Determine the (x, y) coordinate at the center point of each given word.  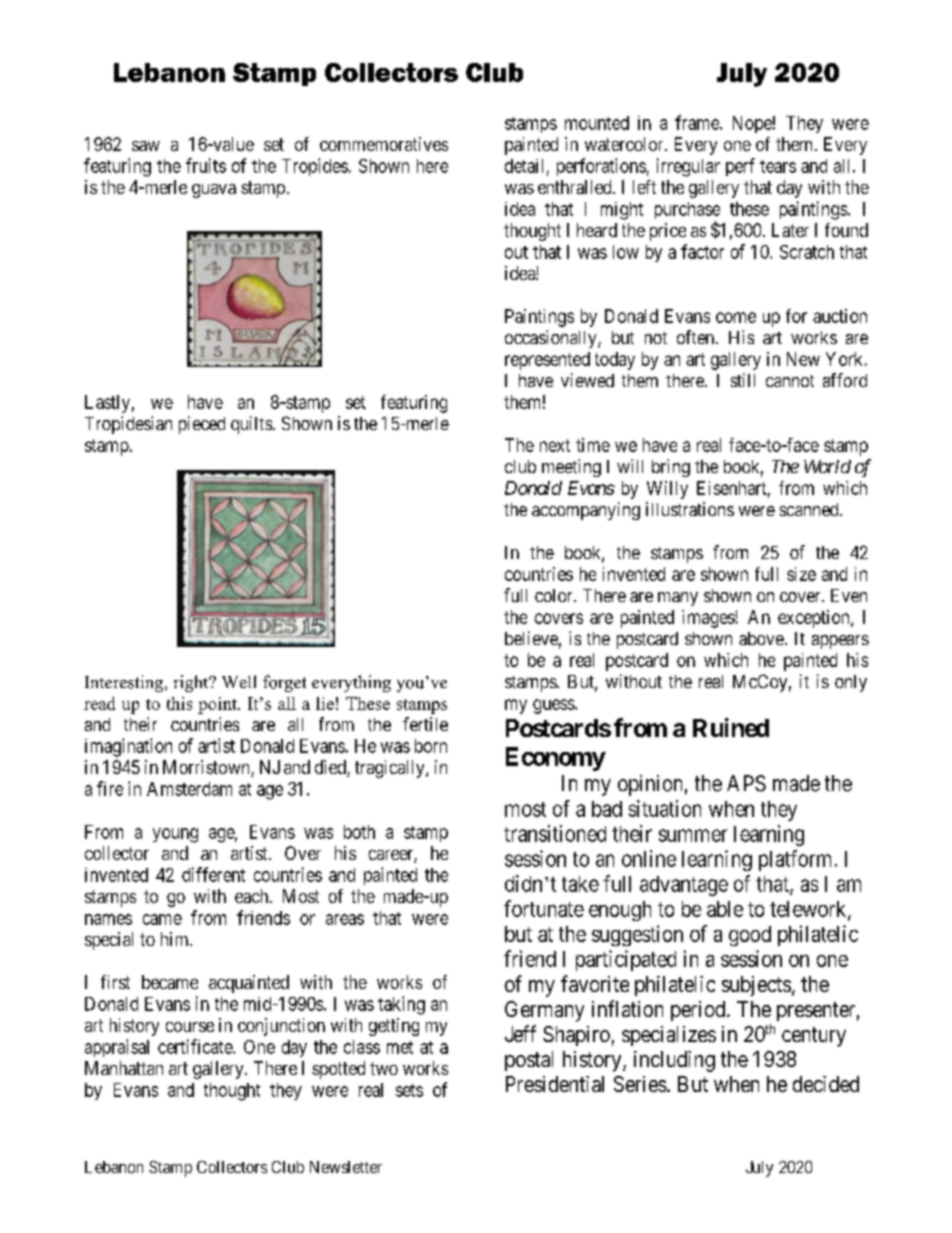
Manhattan (124, 1068)
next (555, 445)
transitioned (555, 833)
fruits (206, 165)
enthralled (576, 187)
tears (778, 166)
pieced (202, 425)
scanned (810, 509)
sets (409, 1090)
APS (746, 783)
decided (826, 1084)
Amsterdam (189, 789)
